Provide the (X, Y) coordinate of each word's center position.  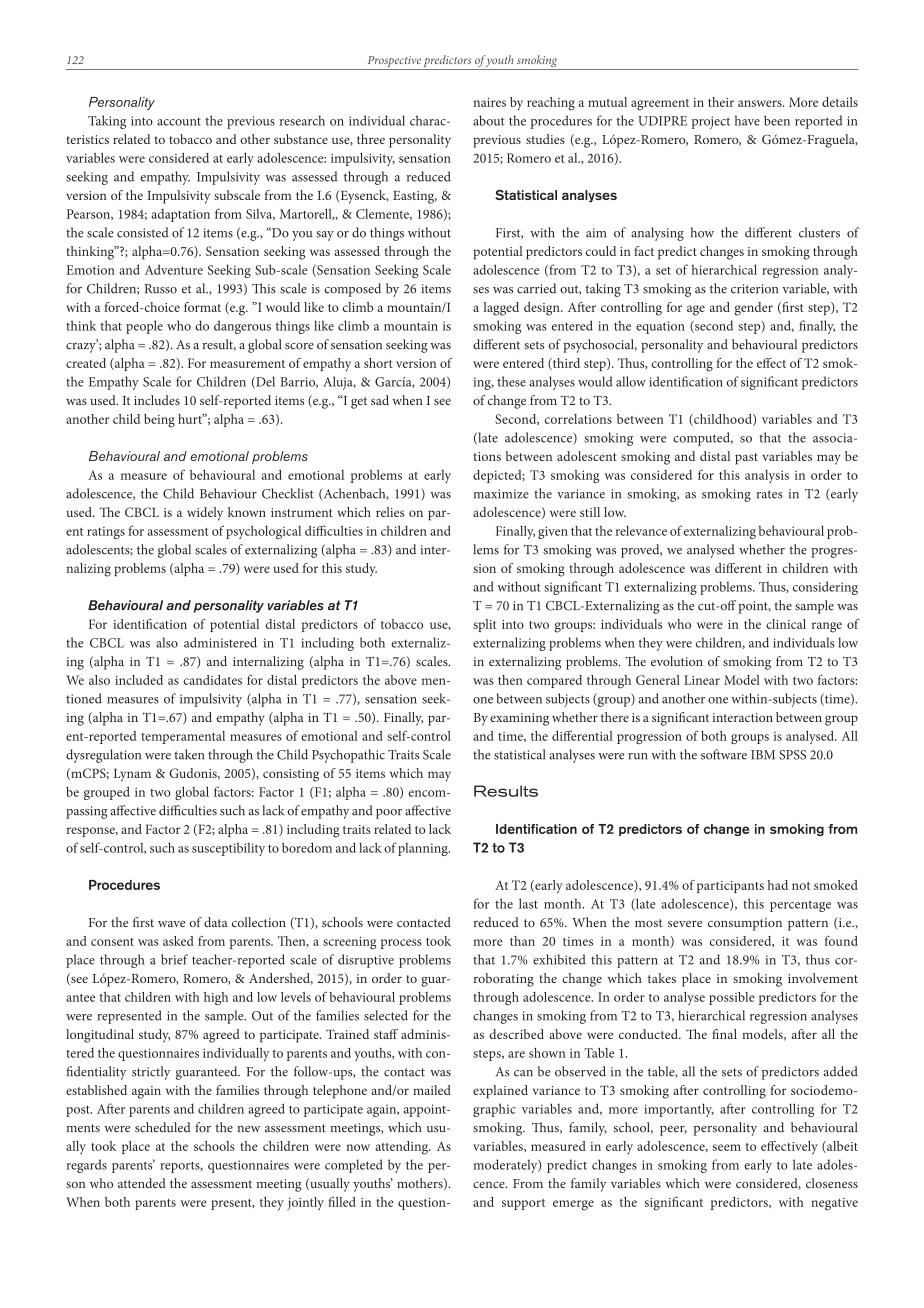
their (721, 102)
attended (142, 1183)
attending (403, 1148)
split (484, 625)
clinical (786, 624)
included (139, 680)
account (179, 121)
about (488, 120)
